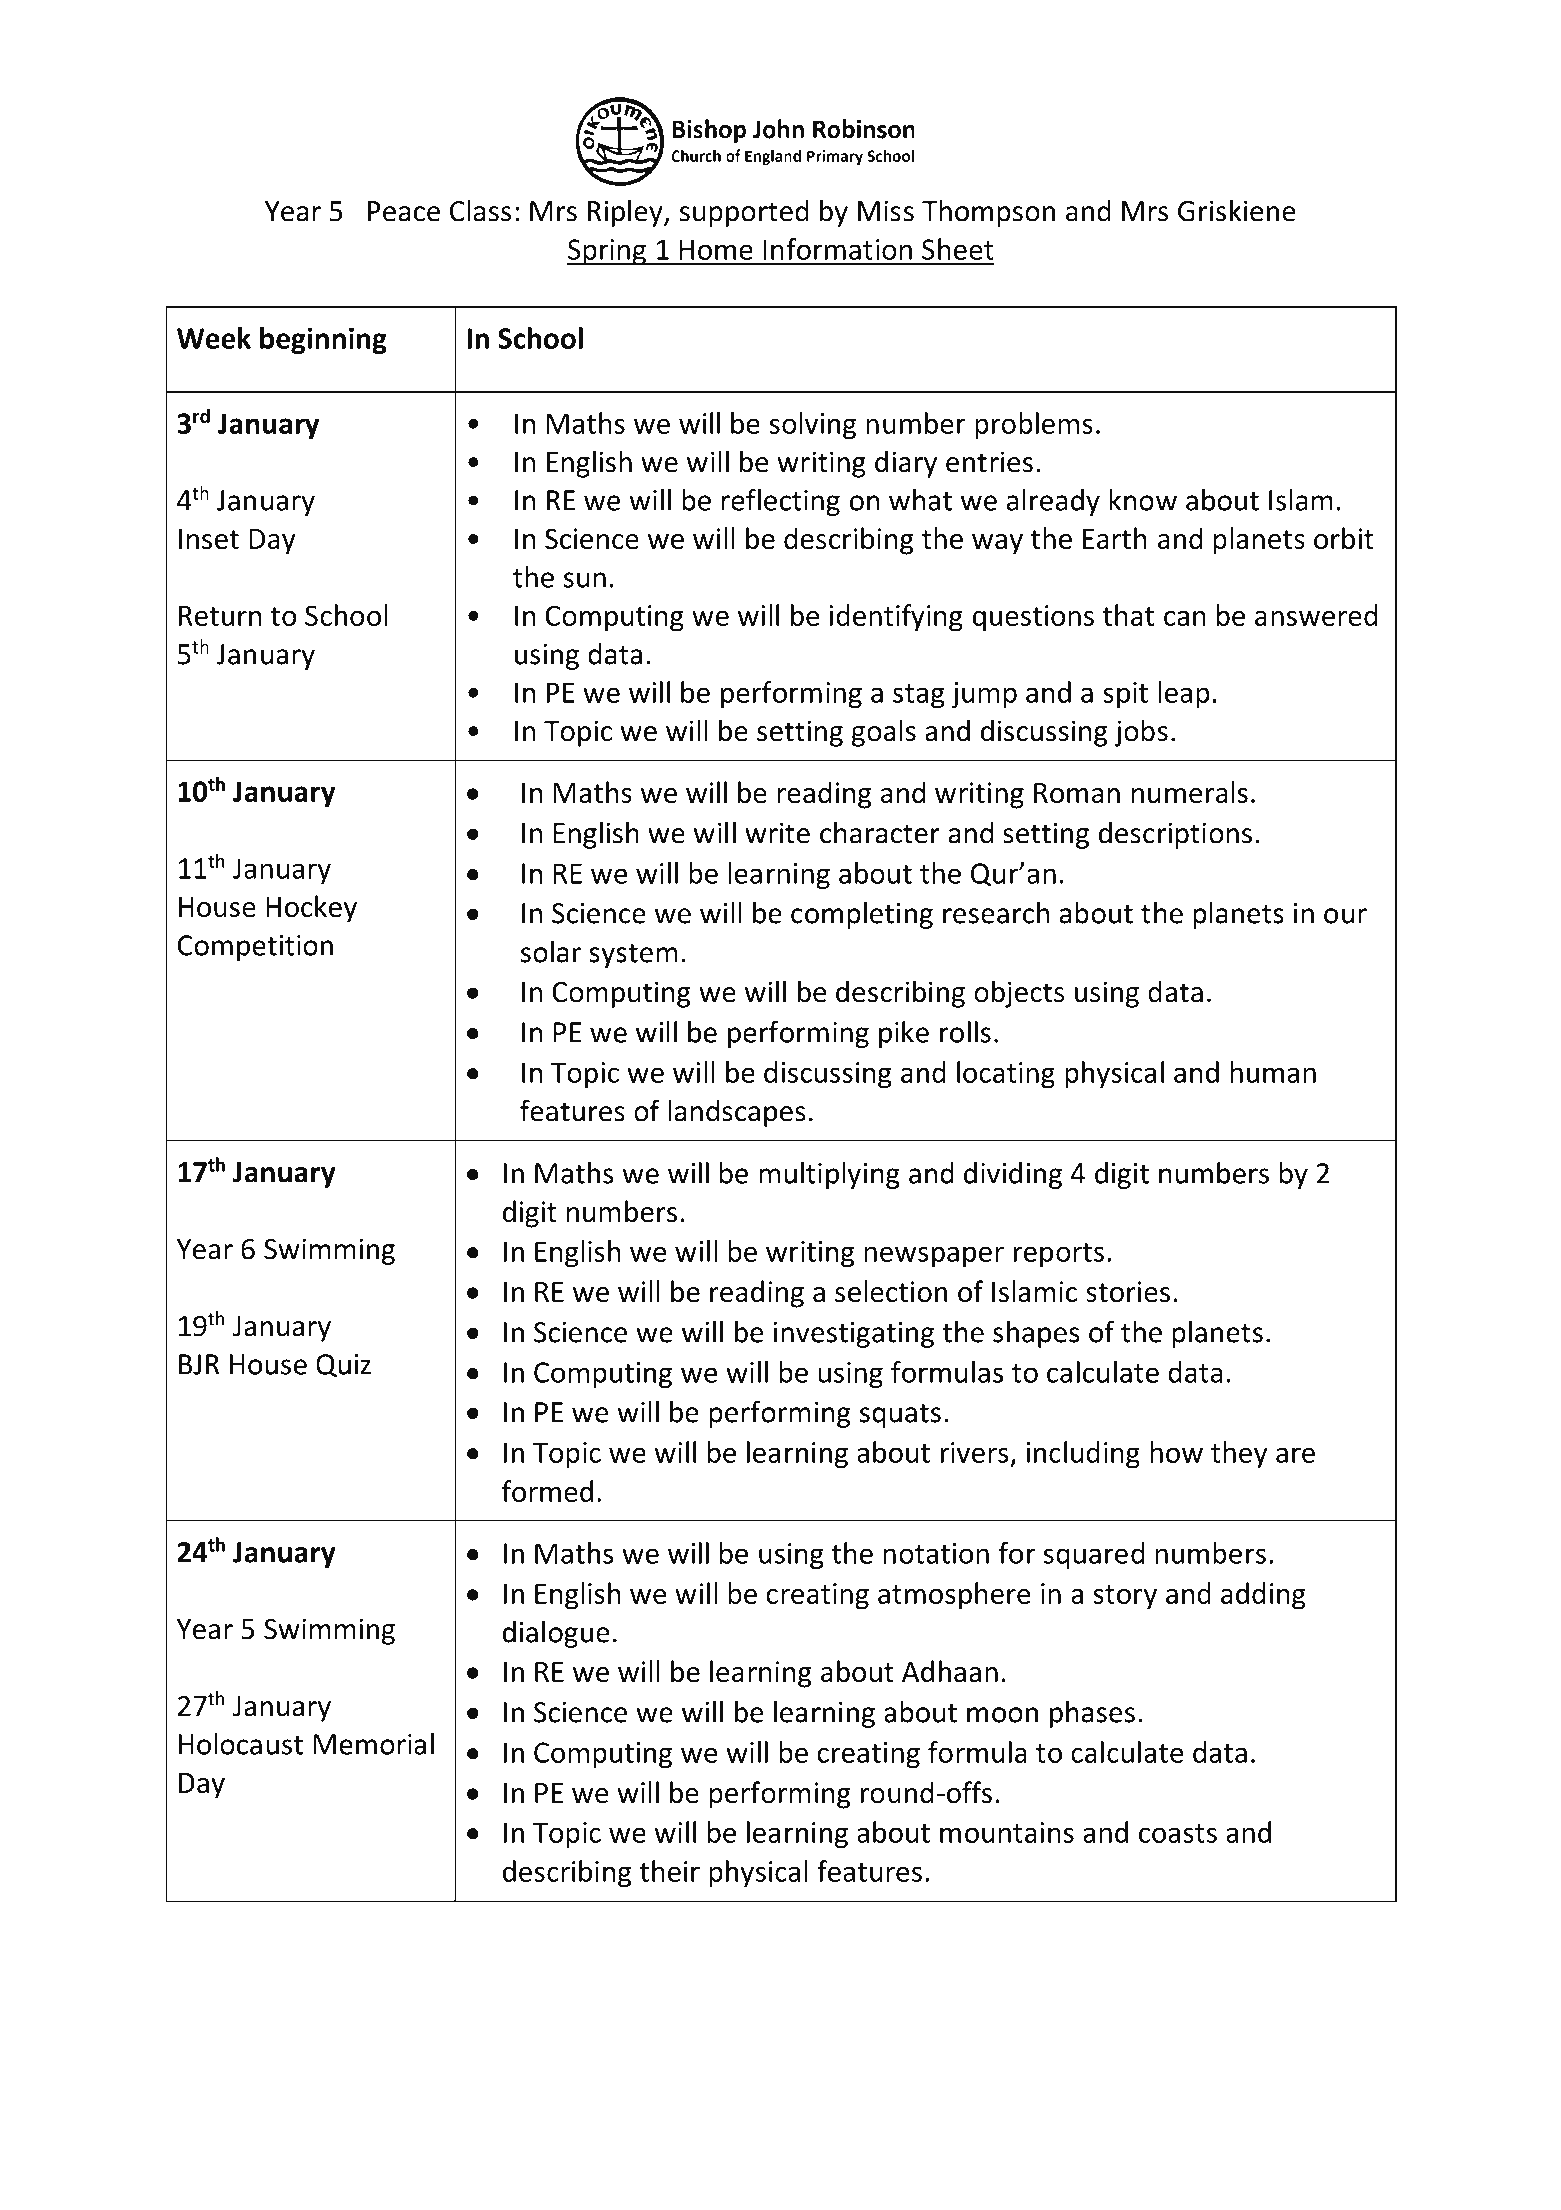  What do you see at coordinates (343, 1365) in the image?
I see `Quiz` at bounding box center [343, 1365].
